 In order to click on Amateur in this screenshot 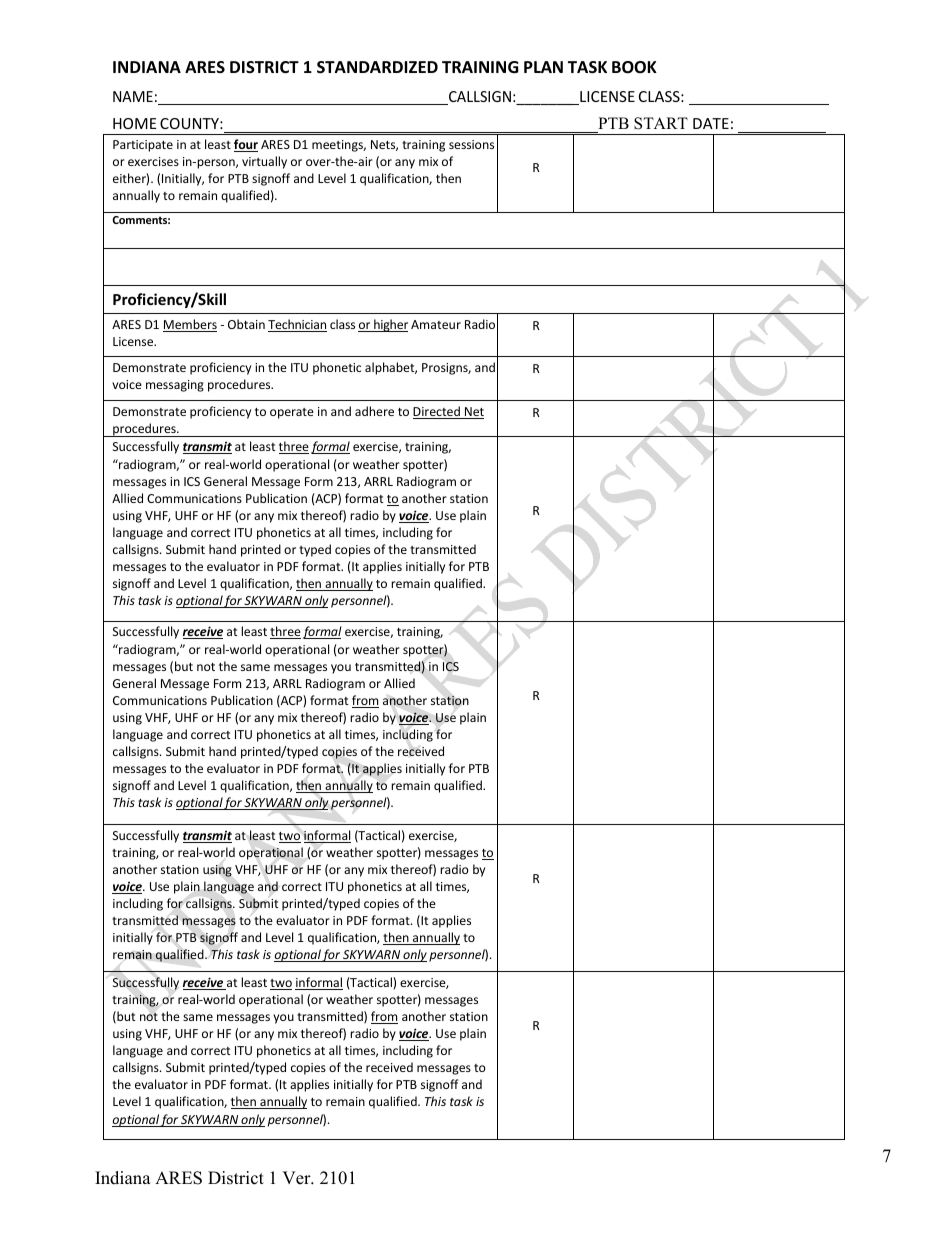, I will do `click(436, 324)`.
